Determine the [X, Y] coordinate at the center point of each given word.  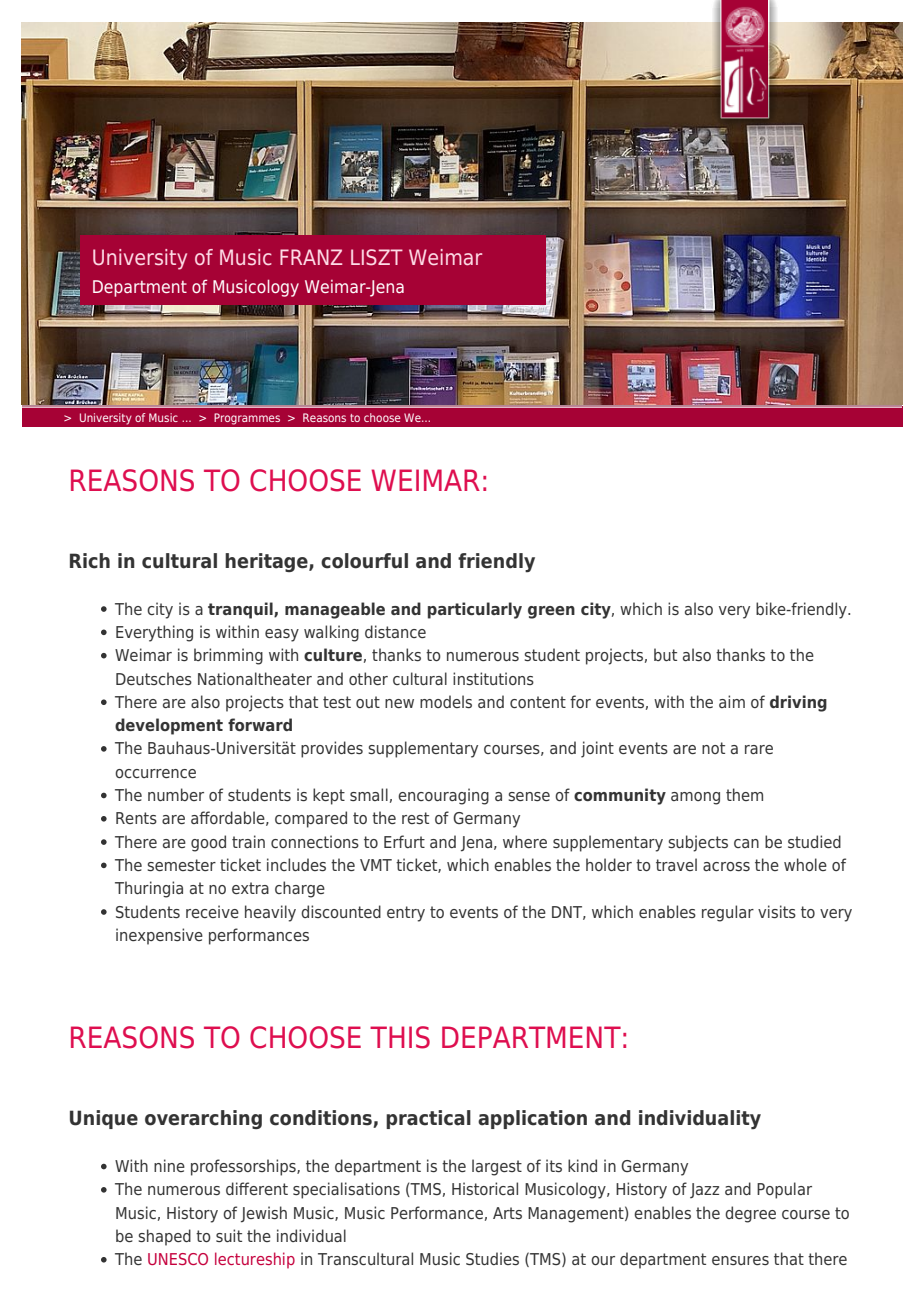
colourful [364, 561]
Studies [492, 1258]
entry [406, 914]
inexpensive [159, 936]
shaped [164, 1237]
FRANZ [311, 257]
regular [728, 913]
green [551, 612]
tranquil [241, 610]
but [665, 654]
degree [750, 1214]
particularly [475, 610]
